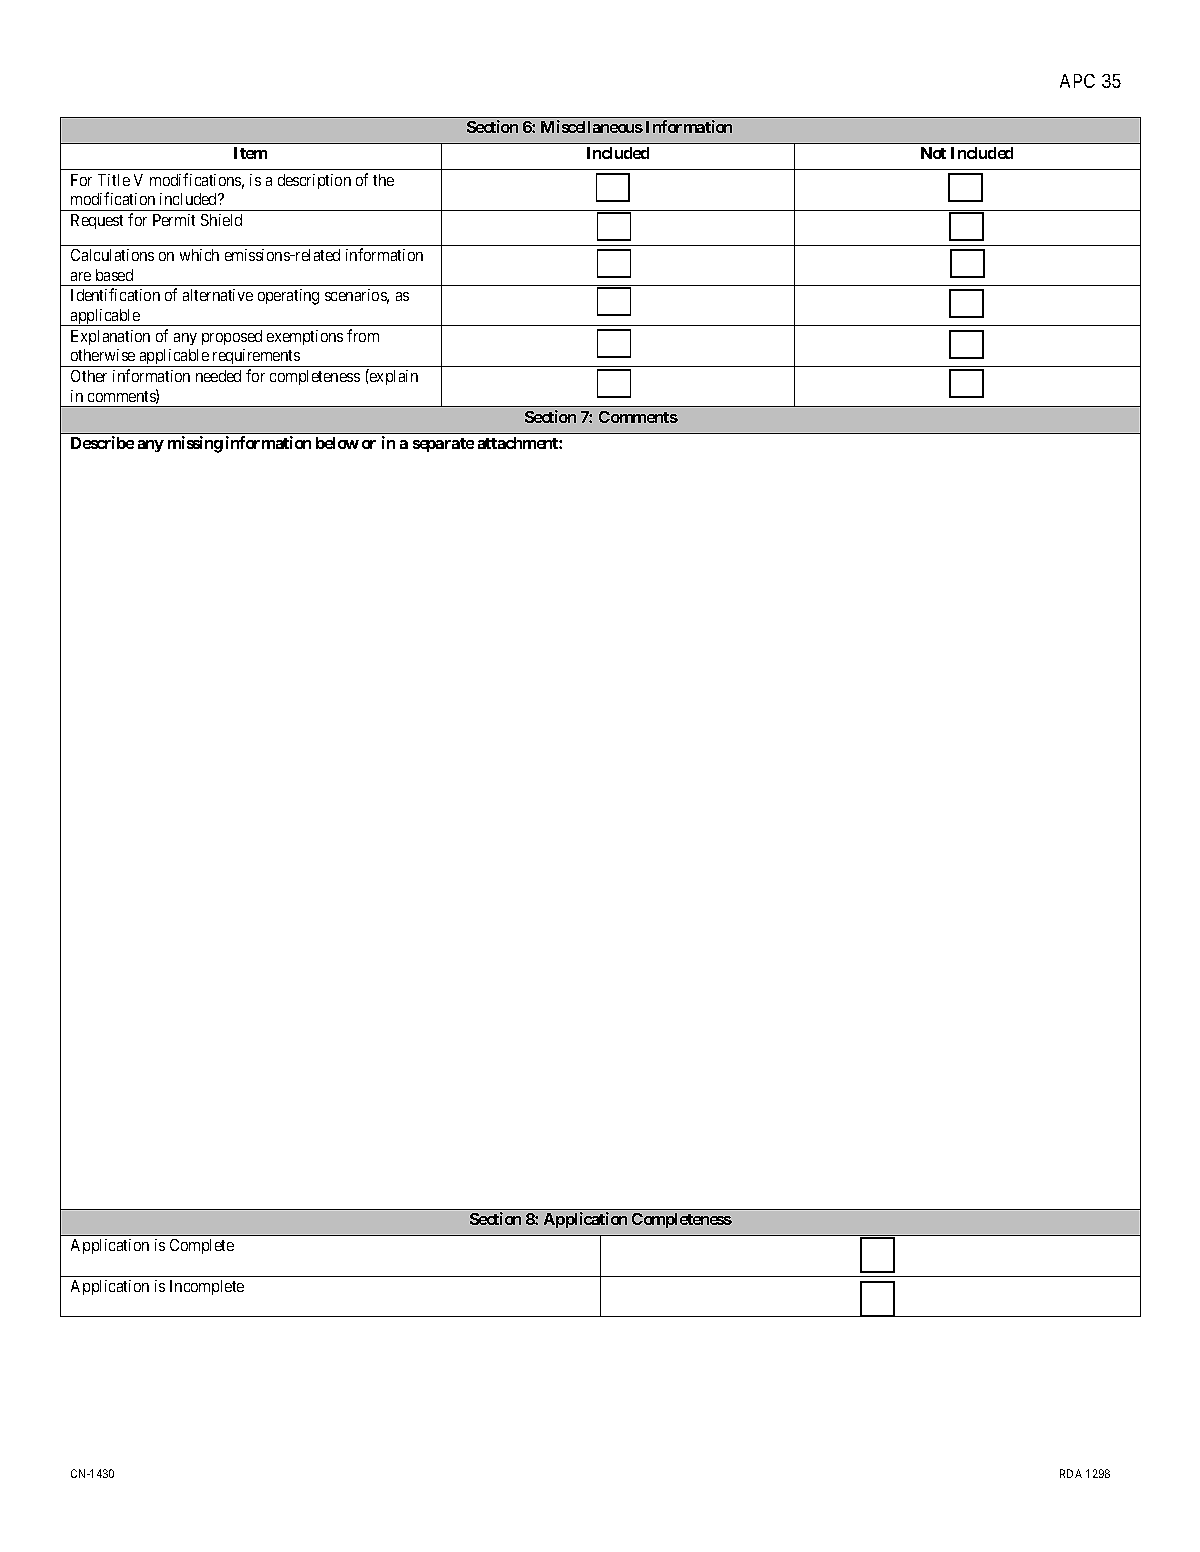 This page has width=1200, height=1552. What do you see at coordinates (102, 442) in the page?
I see `Describe` at bounding box center [102, 442].
